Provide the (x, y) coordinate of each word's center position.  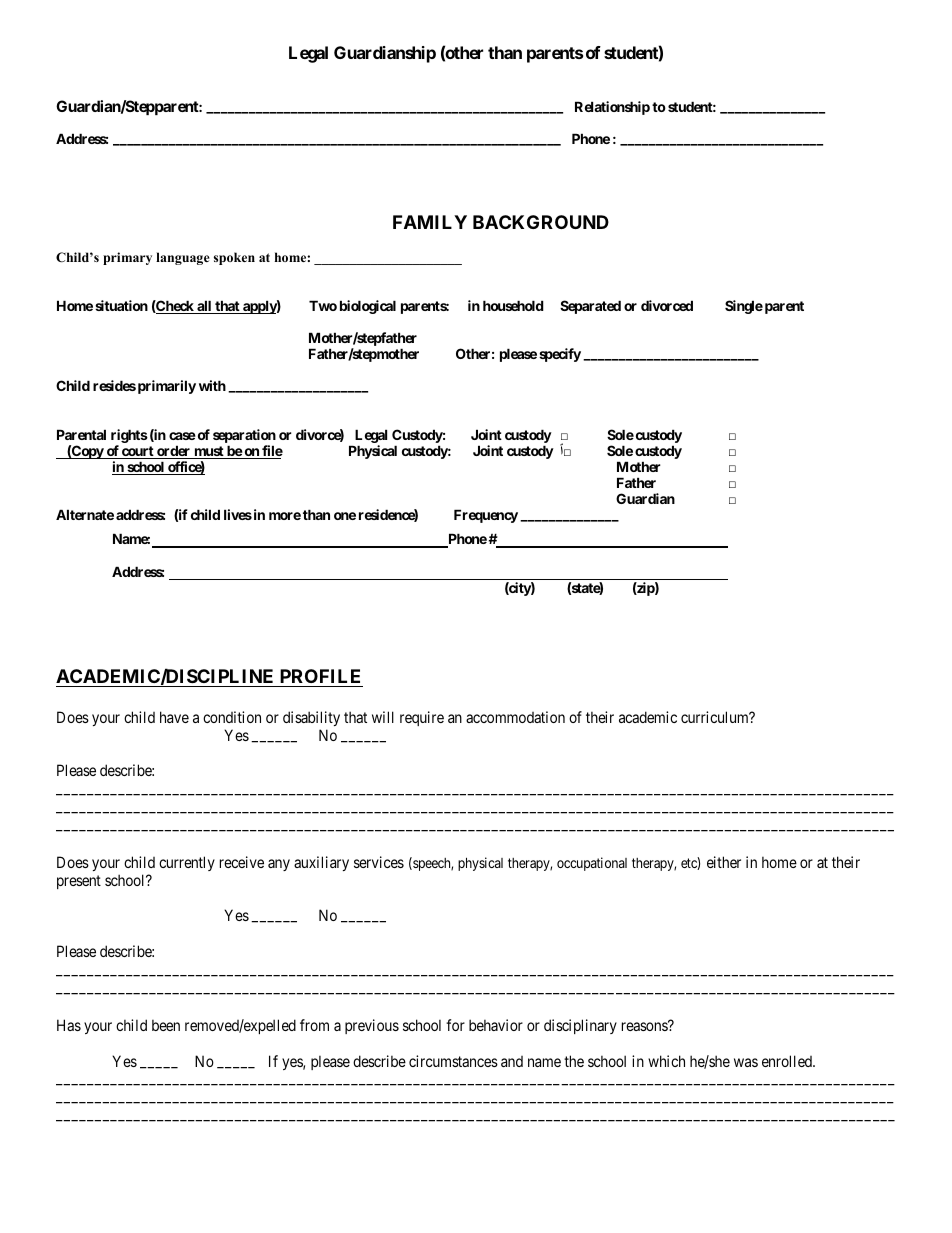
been (166, 1025)
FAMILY (430, 222)
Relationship (612, 108)
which (666, 1061)
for (455, 1025)
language (183, 258)
